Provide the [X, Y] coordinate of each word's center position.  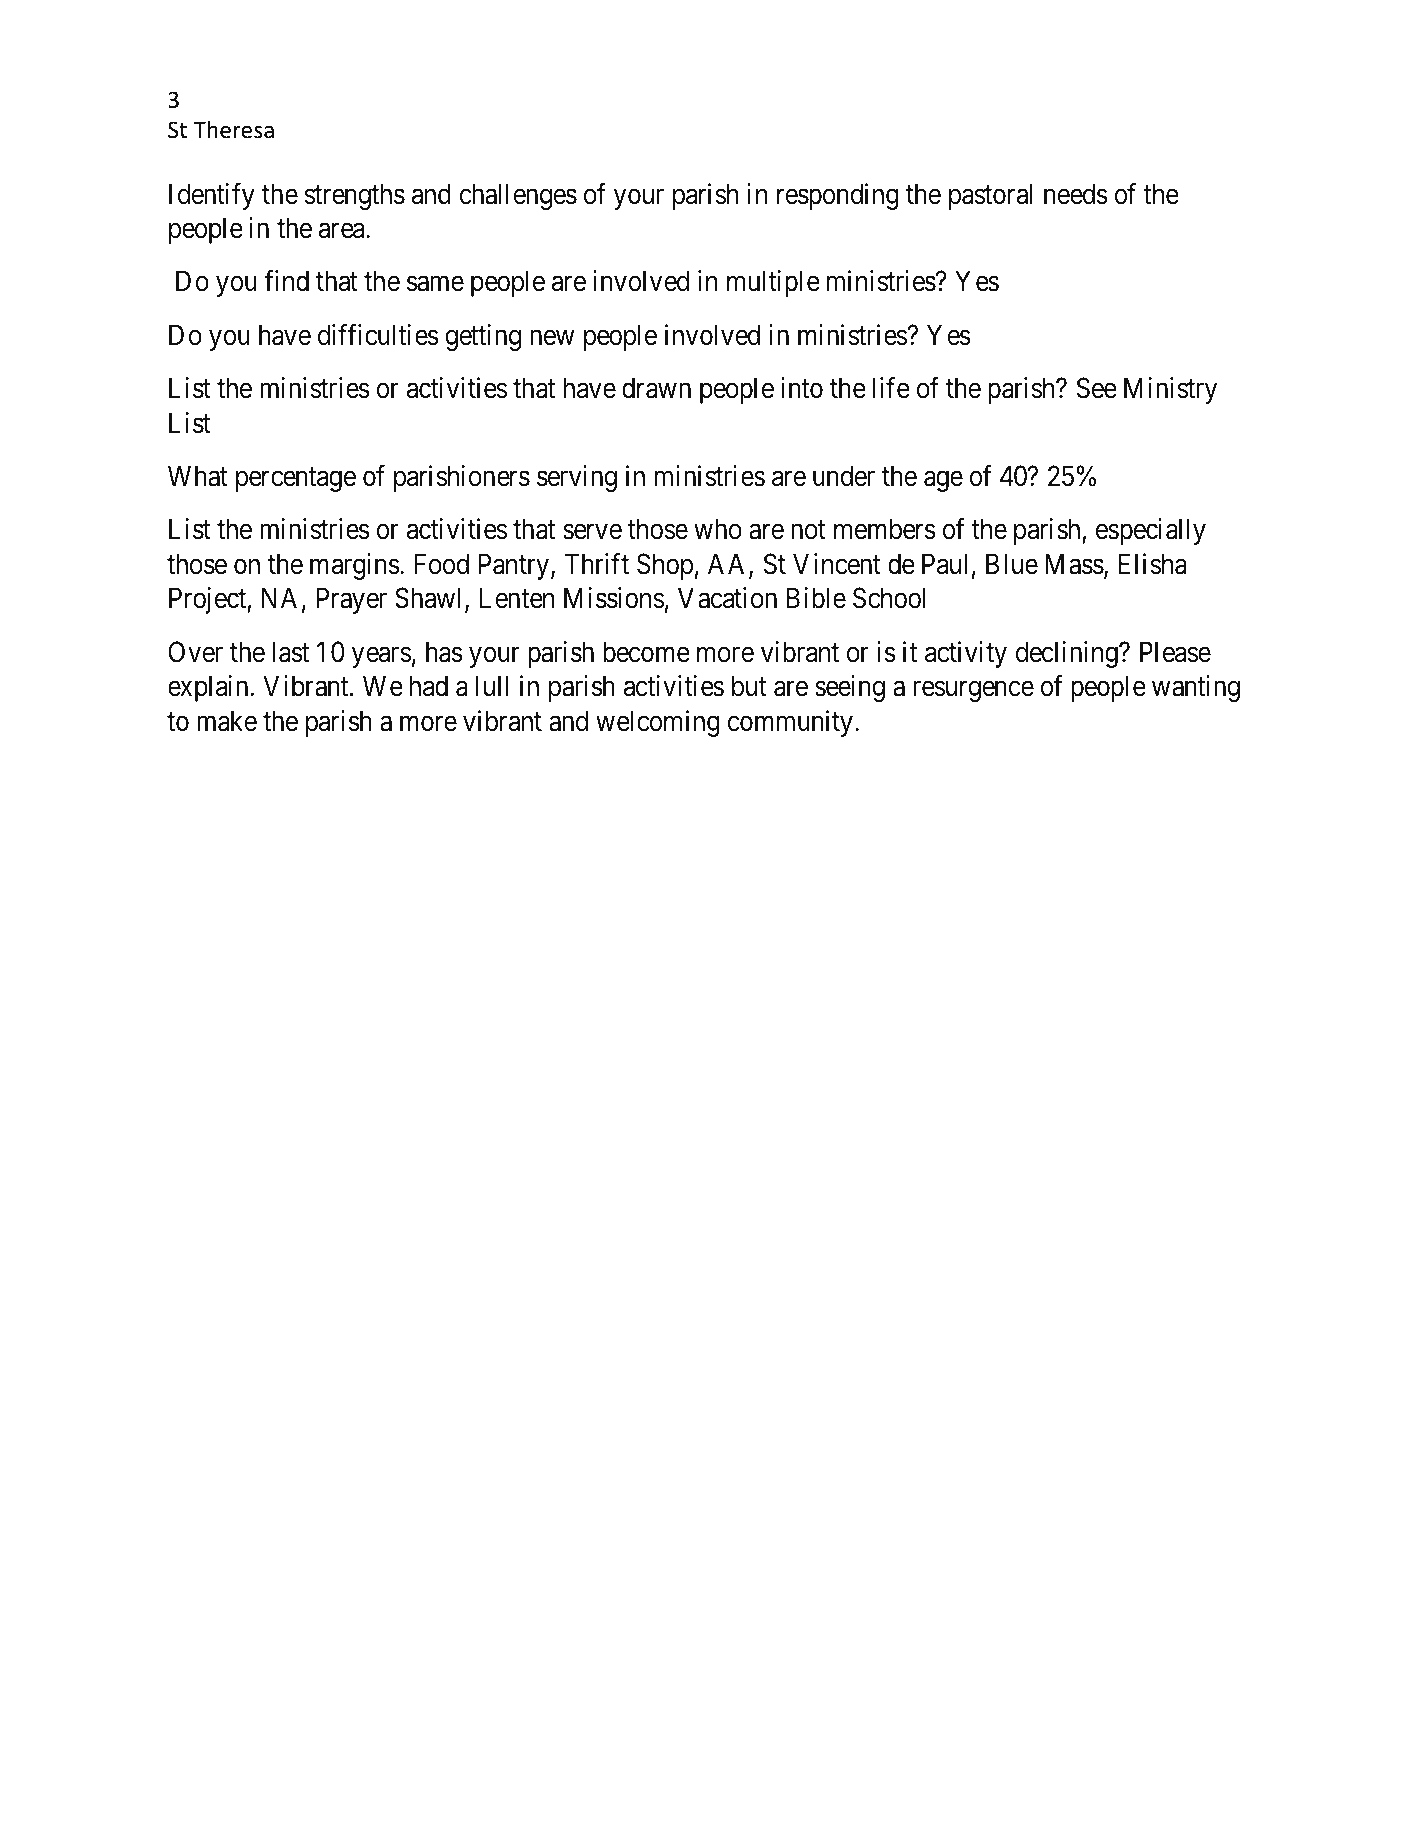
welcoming [658, 723]
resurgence [973, 691]
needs [1076, 194]
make [227, 721]
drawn [656, 388]
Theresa [233, 129]
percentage [296, 480]
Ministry [1170, 390]
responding [838, 196]
